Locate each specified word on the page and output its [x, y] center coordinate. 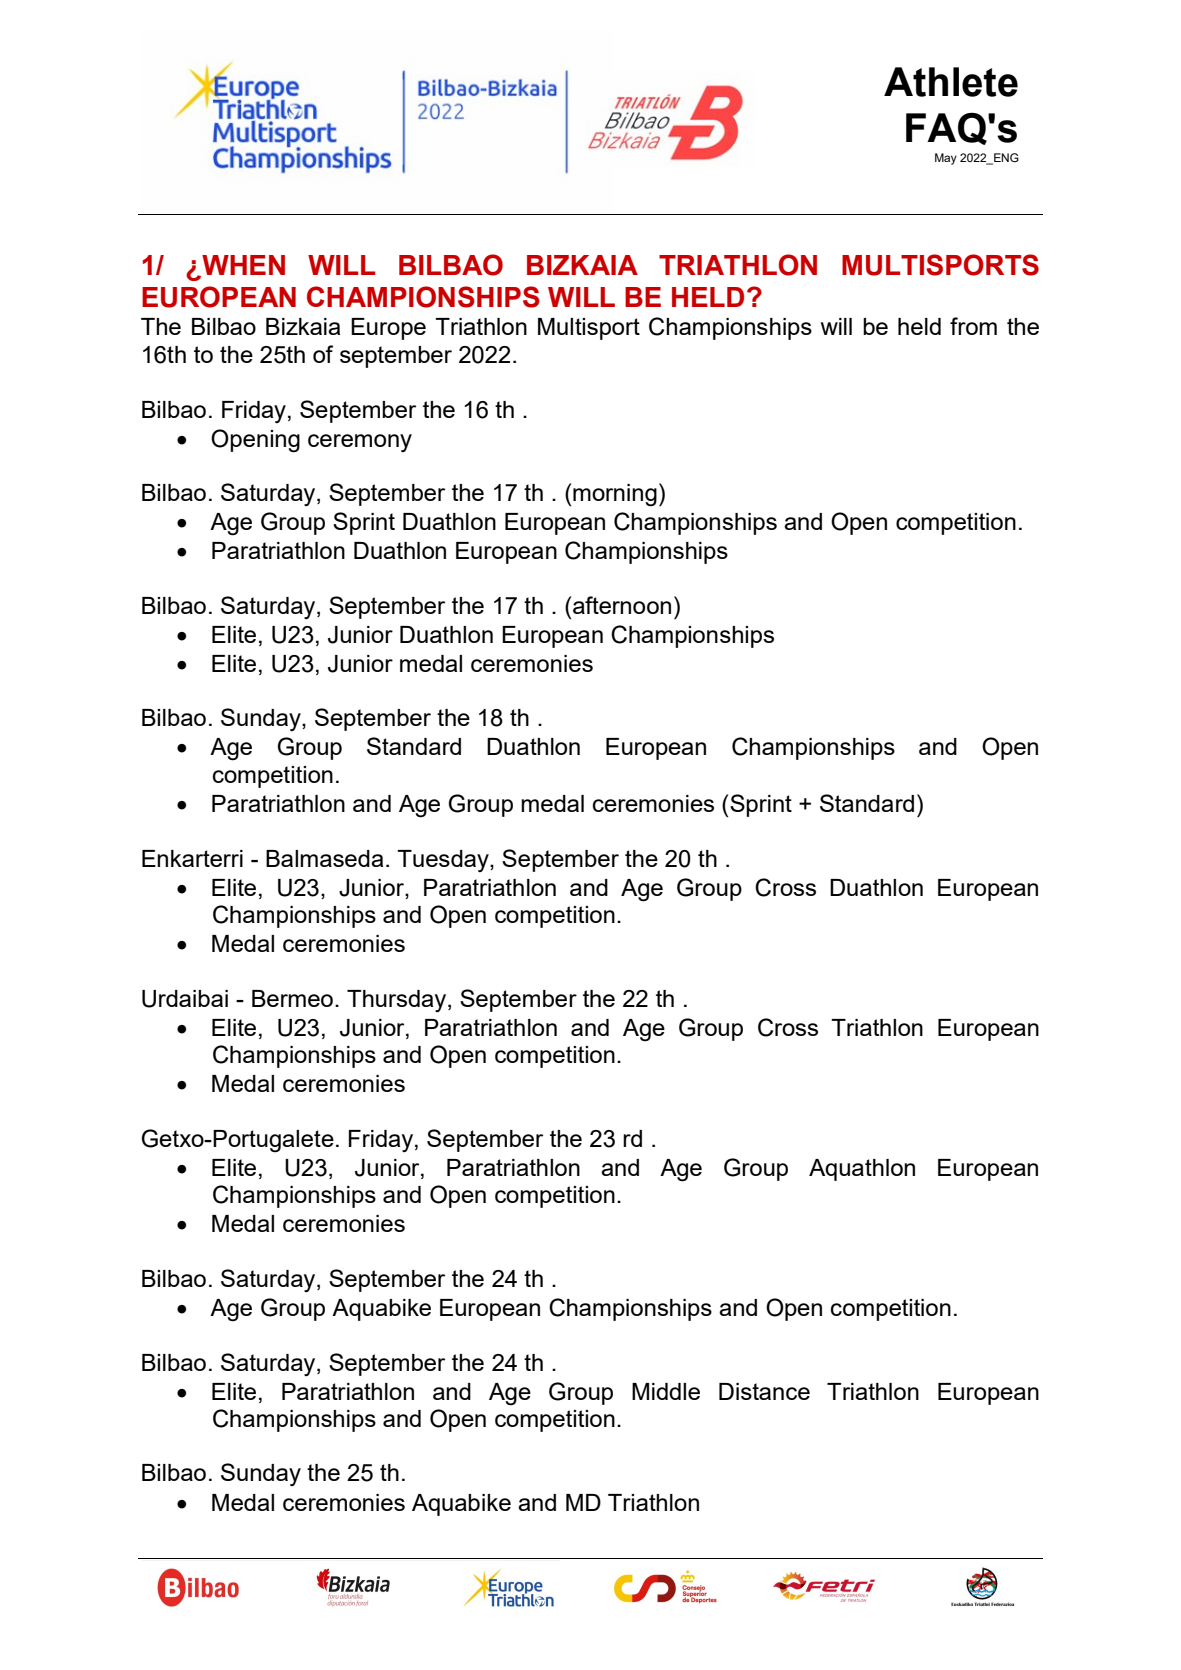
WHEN [242, 266]
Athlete [951, 82]
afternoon [622, 605]
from [973, 326]
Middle [666, 1391]
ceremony [360, 443]
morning [615, 495]
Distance [764, 1391]
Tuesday [444, 861]
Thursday [398, 1001]
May [946, 159]
